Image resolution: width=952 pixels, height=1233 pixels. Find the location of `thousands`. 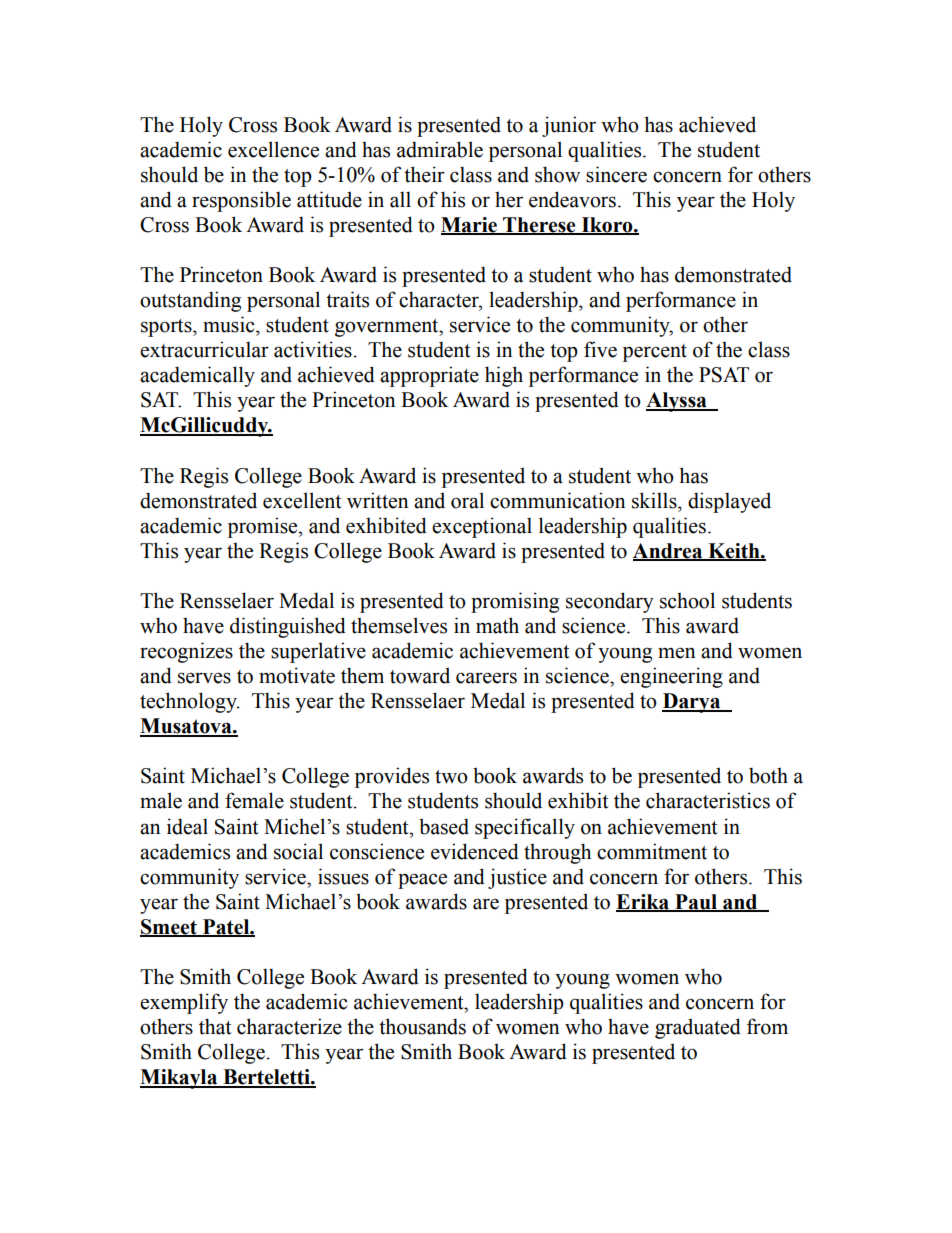

thousands is located at coordinates (422, 1026).
